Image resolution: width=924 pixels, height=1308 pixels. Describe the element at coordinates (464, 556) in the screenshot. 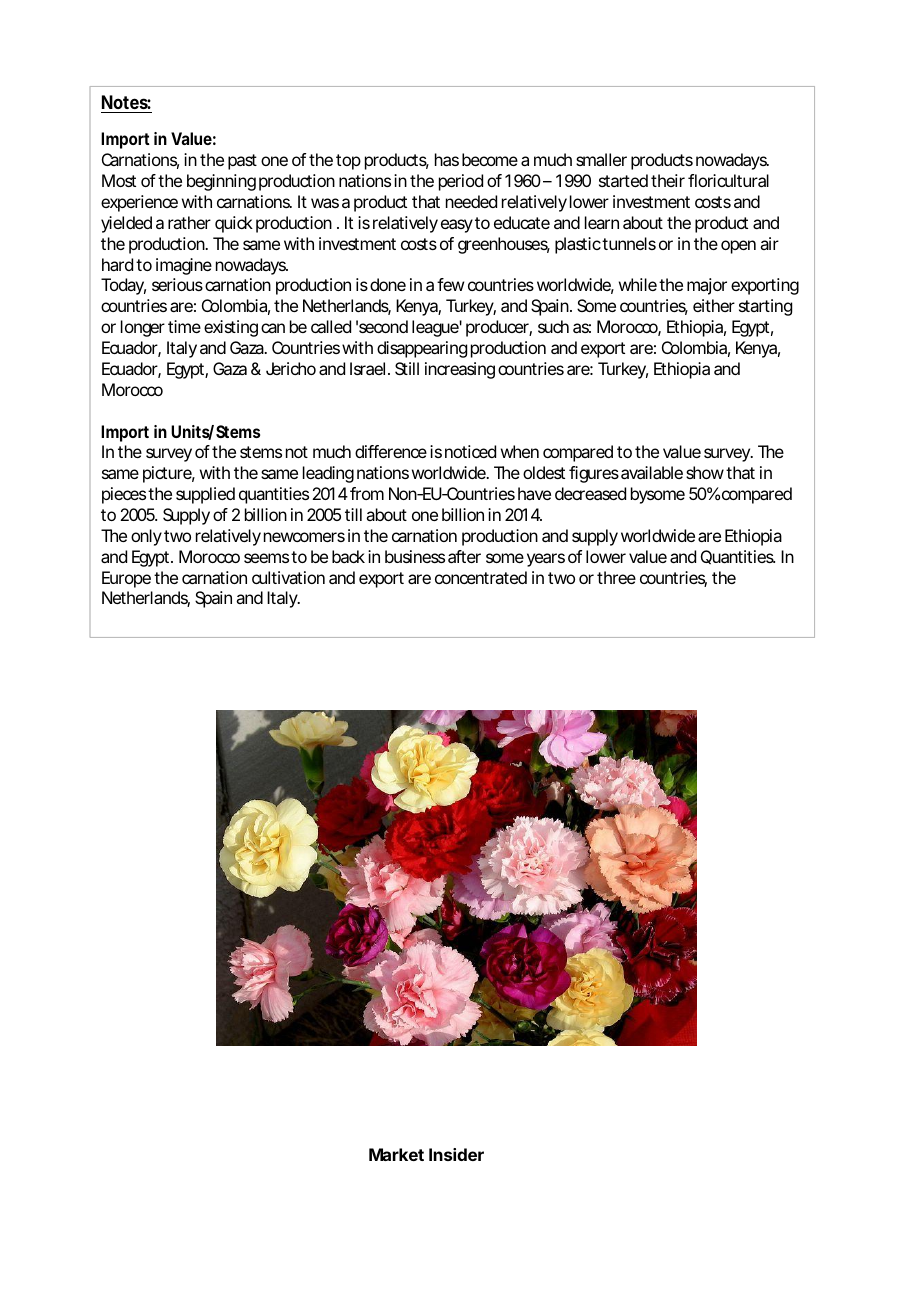

I see `after` at that location.
